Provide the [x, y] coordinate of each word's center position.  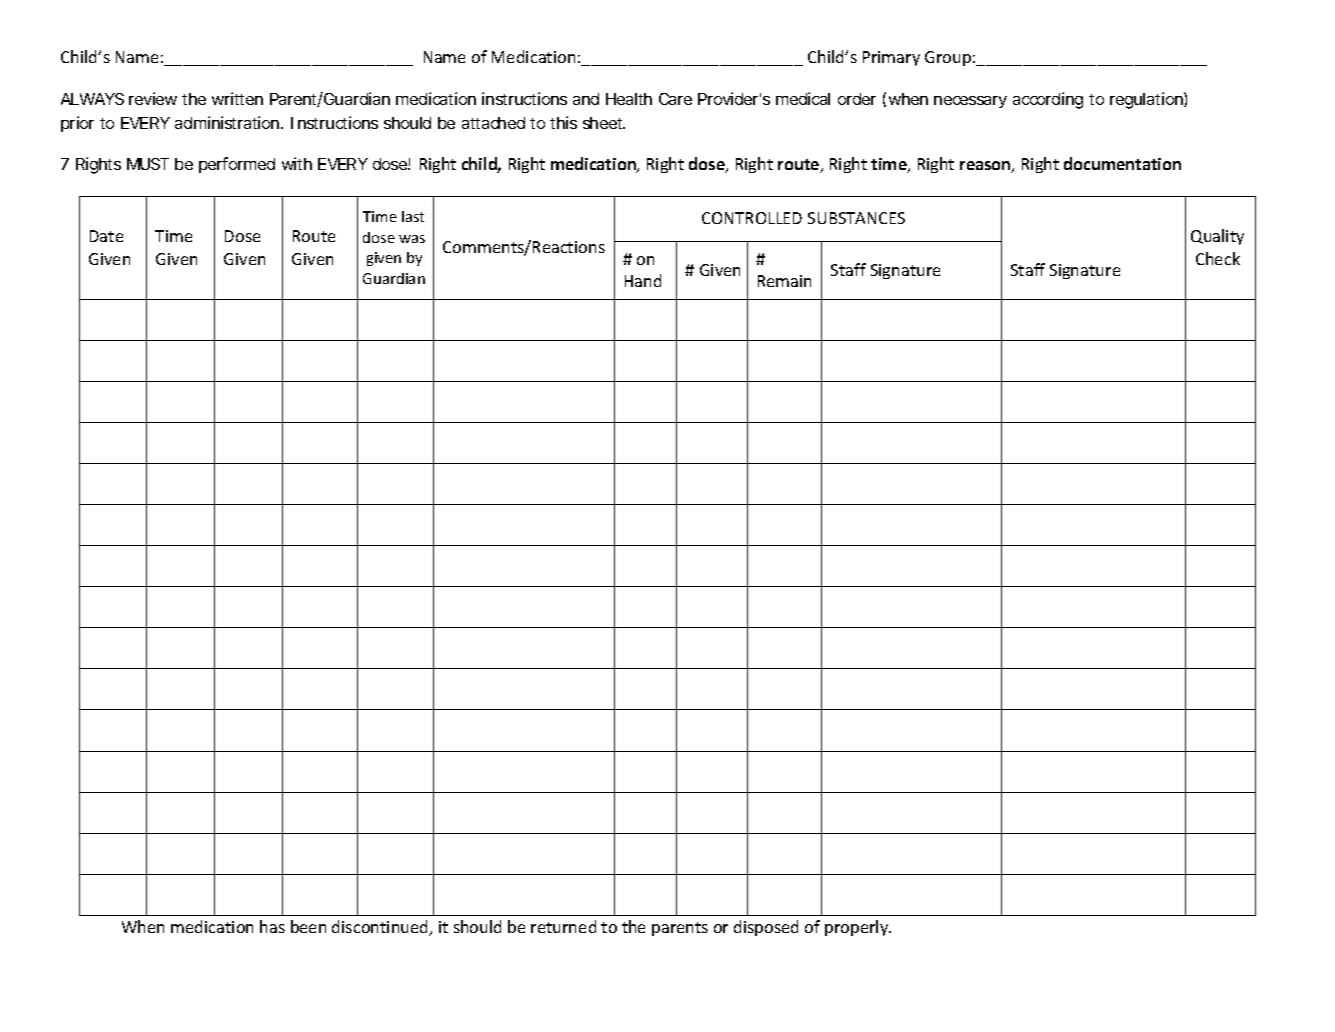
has [272, 926]
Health [629, 99]
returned [563, 926]
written [237, 98]
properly [858, 928]
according [1048, 100]
